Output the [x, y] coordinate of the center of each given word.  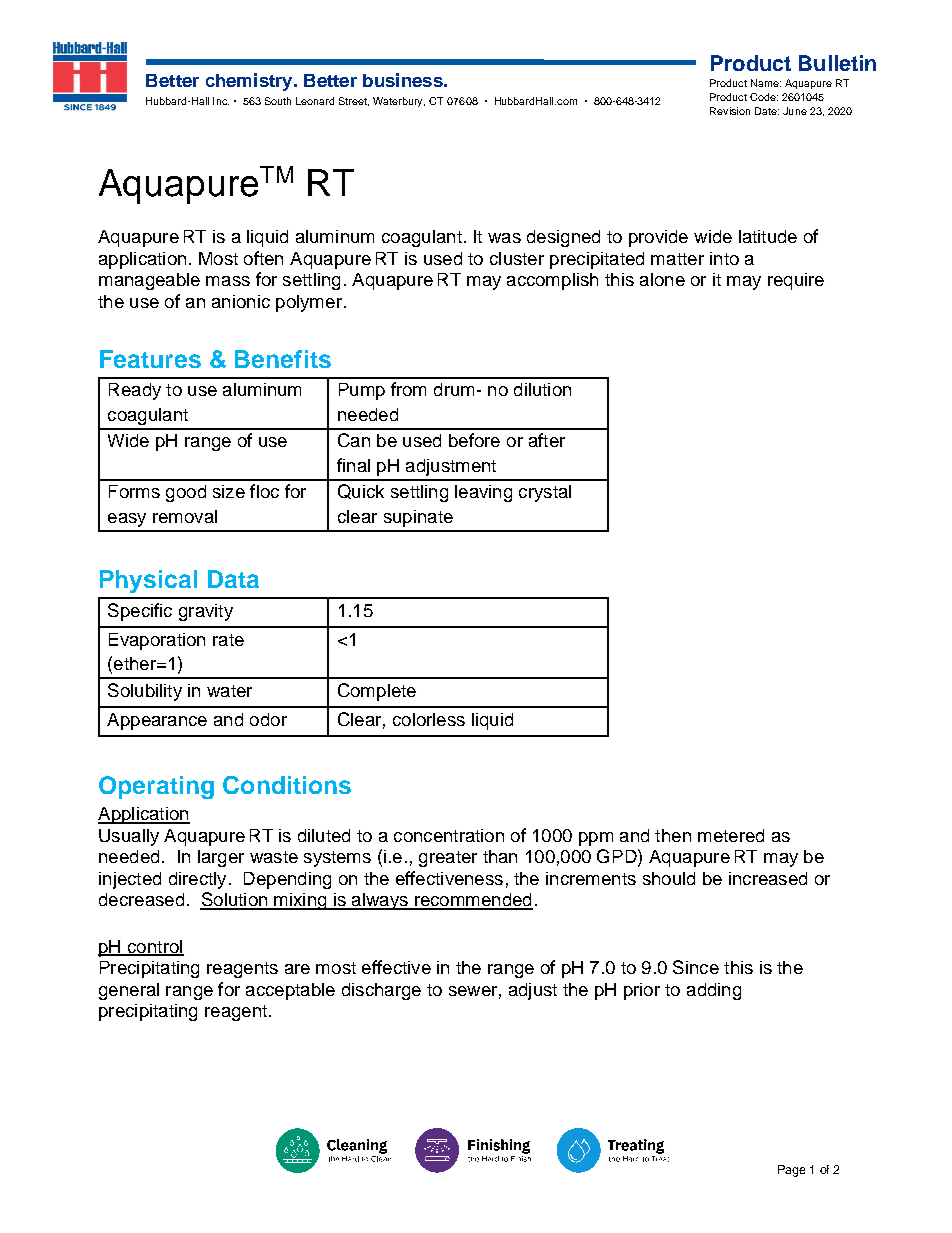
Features [150, 359]
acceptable [290, 991]
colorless [429, 719]
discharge [381, 991]
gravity [206, 612]
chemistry [250, 82]
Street [354, 101]
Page [791, 1171]
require [796, 281]
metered [731, 835]
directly [197, 880]
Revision [730, 111]
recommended [473, 901]
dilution [542, 389]
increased [768, 878]
